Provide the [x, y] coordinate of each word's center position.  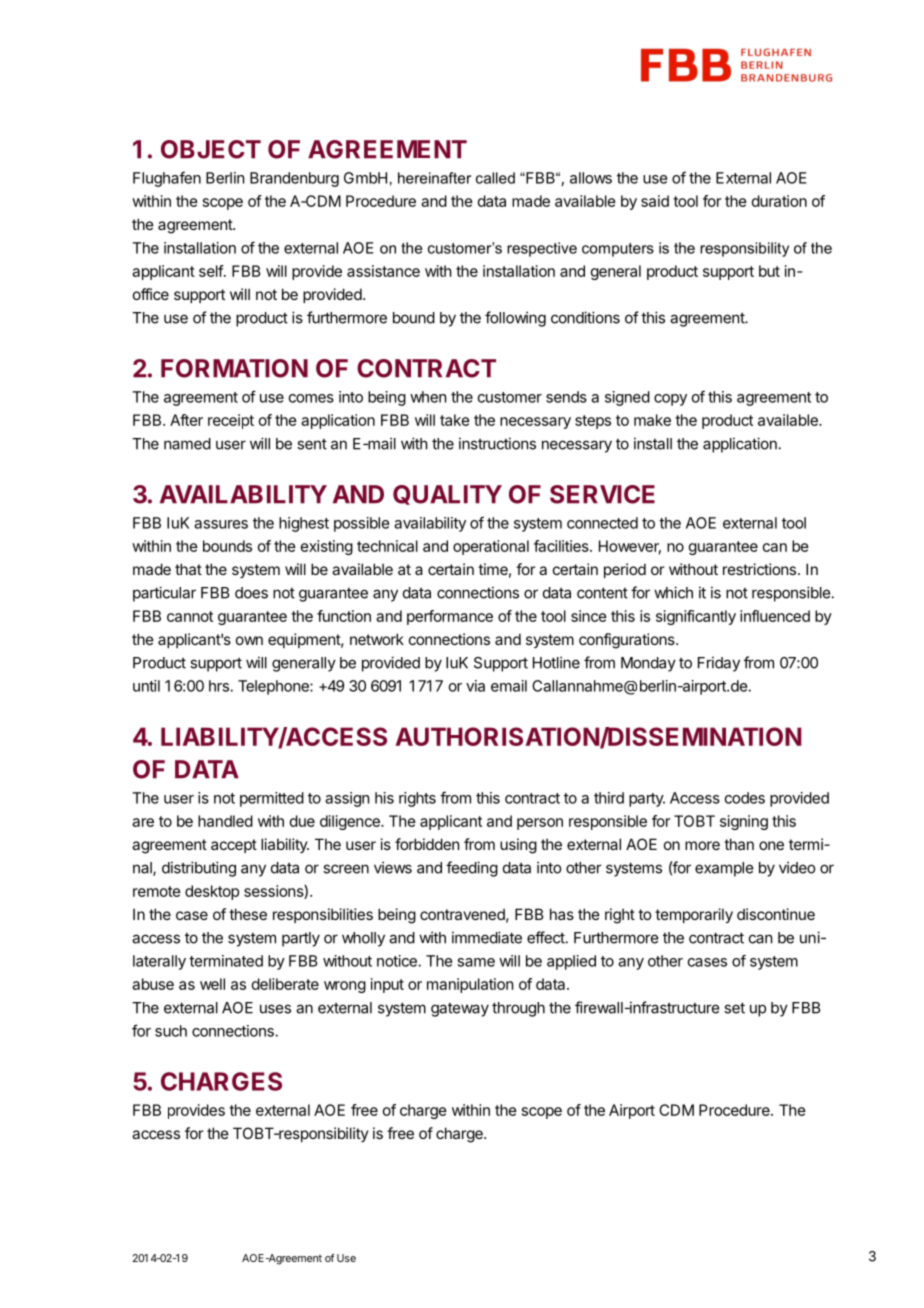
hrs [220, 686]
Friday [719, 664]
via [475, 686]
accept [234, 846]
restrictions [761, 569]
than [739, 844]
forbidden [427, 844]
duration [779, 201]
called [495, 178]
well [212, 984]
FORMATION [234, 368]
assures [221, 524]
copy [670, 400]
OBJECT [211, 149]
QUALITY [447, 495]
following [515, 319]
